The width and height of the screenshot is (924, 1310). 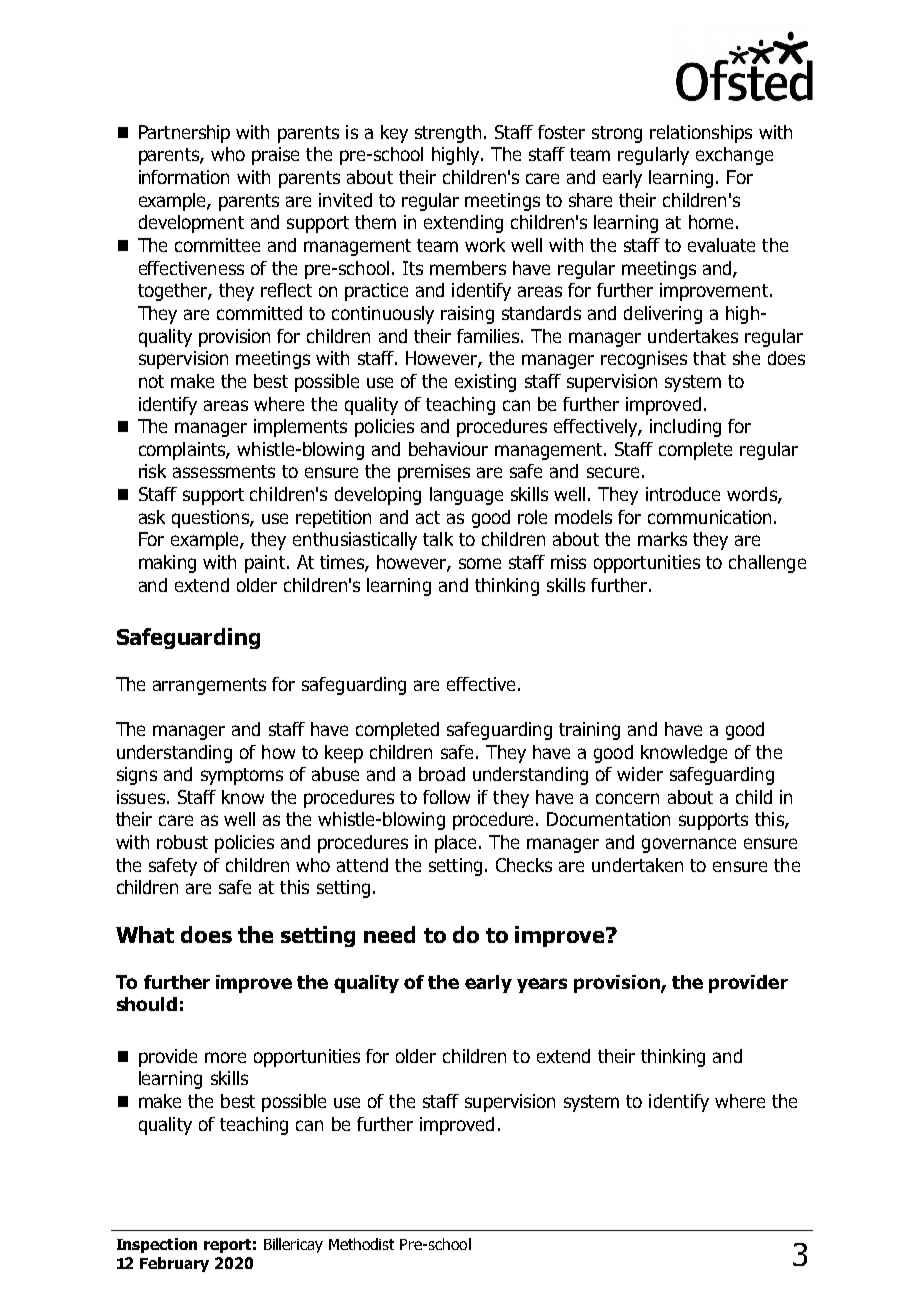 I want to click on years, so click(x=542, y=985).
